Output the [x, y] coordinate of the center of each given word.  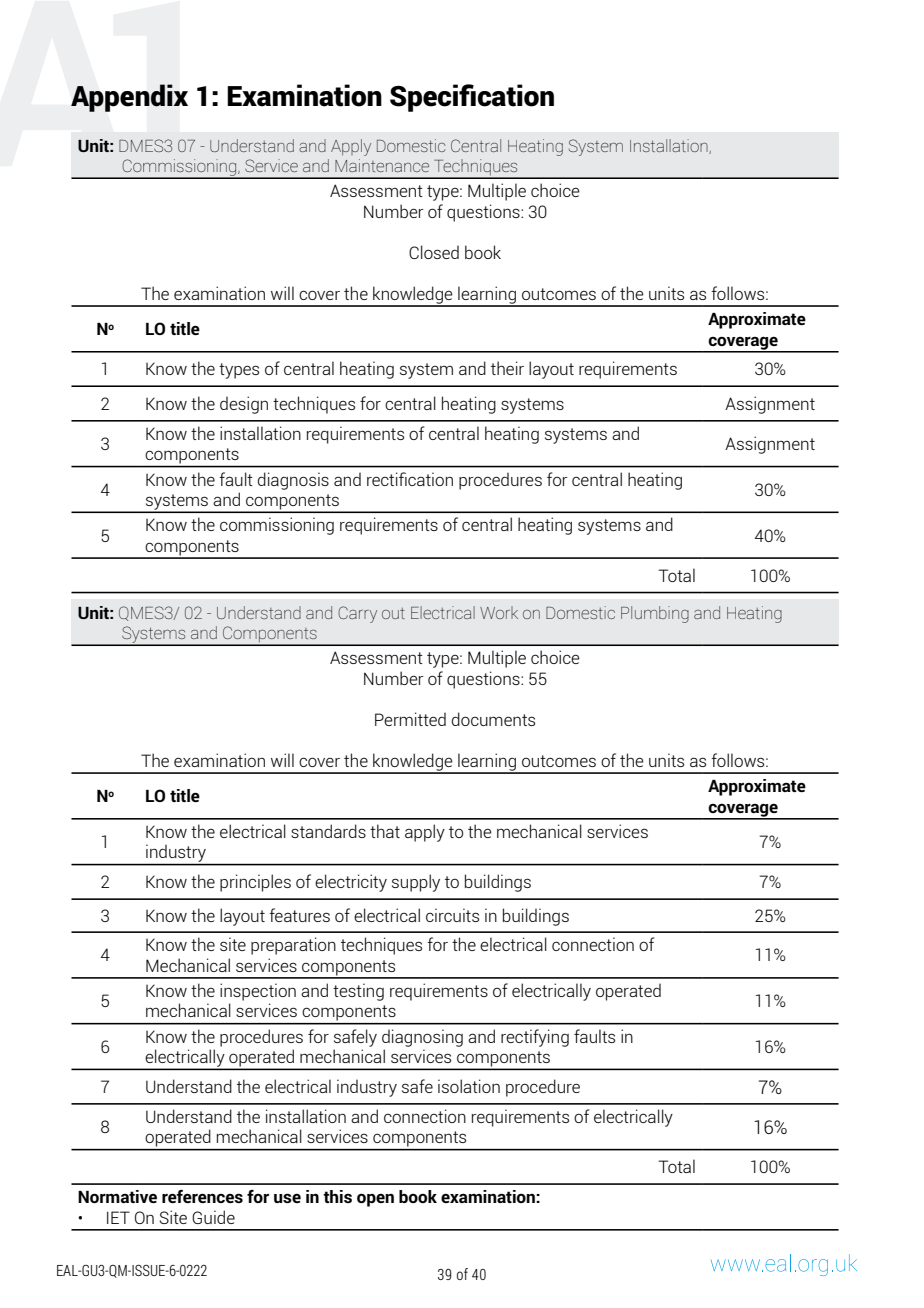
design [244, 405]
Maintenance [382, 165]
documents [493, 719]
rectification [410, 479]
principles [255, 883]
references [202, 1196]
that [385, 831]
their [507, 368]
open [375, 1200]
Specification [472, 98]
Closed [434, 252]
